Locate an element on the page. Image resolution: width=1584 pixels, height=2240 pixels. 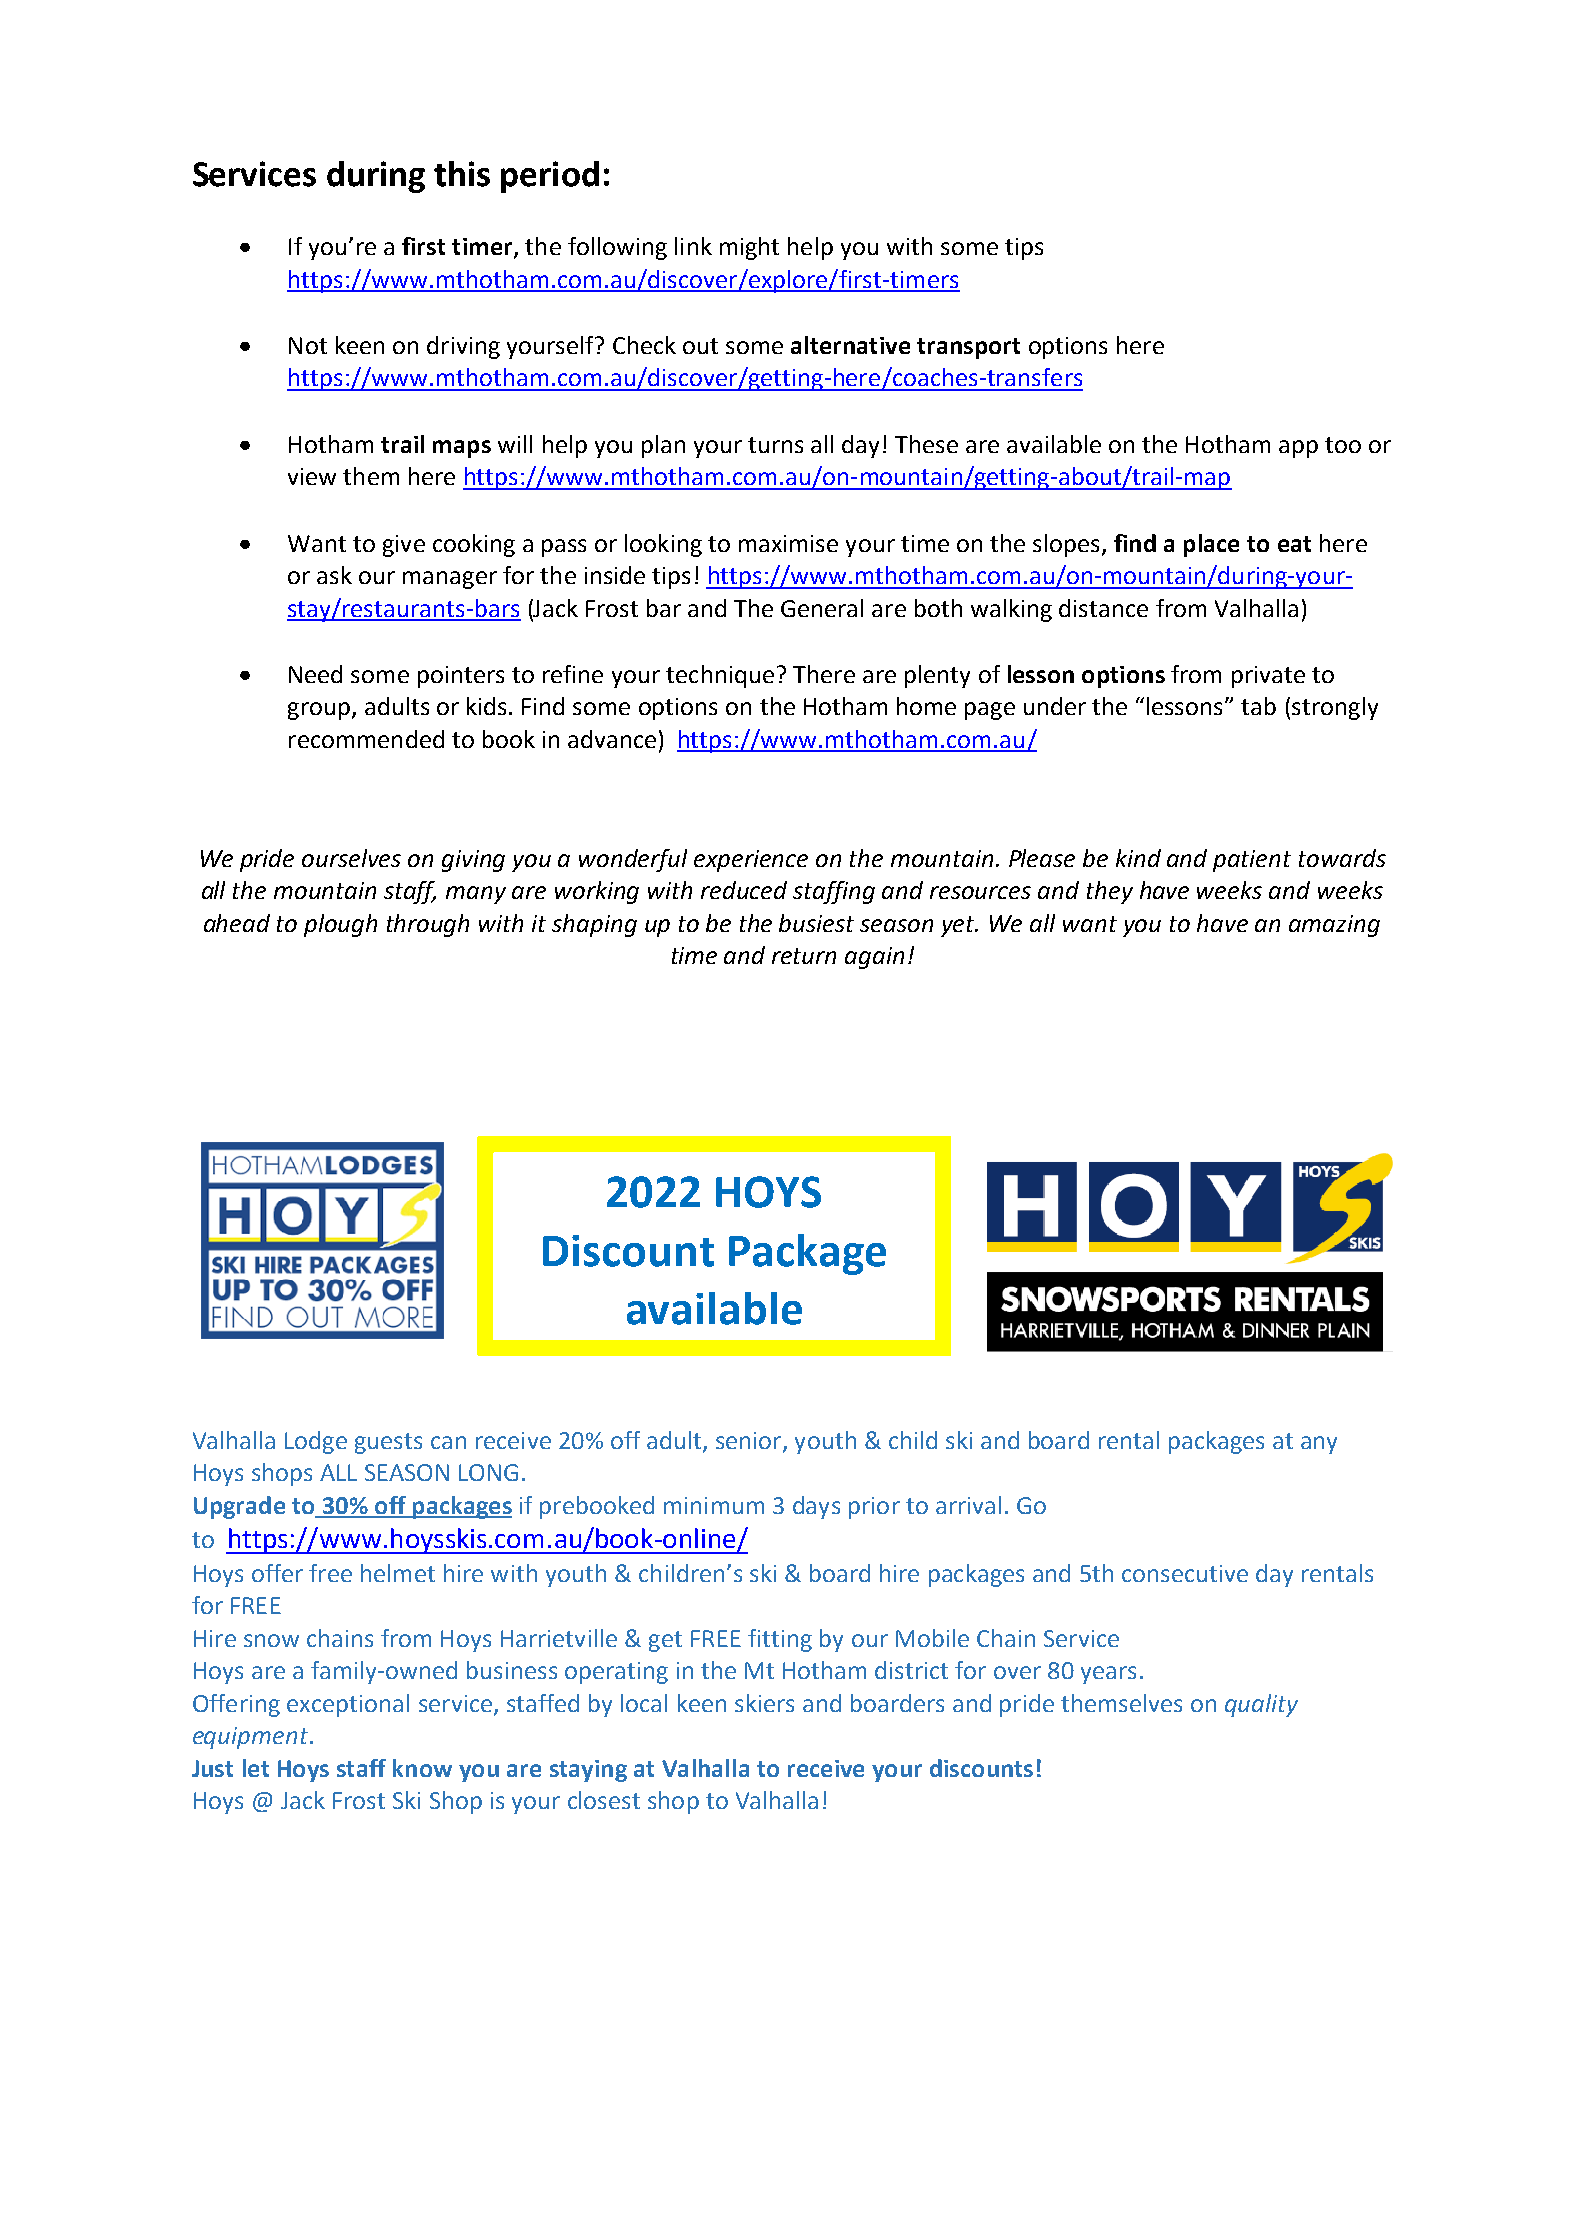
exceptional is located at coordinates (348, 1705).
